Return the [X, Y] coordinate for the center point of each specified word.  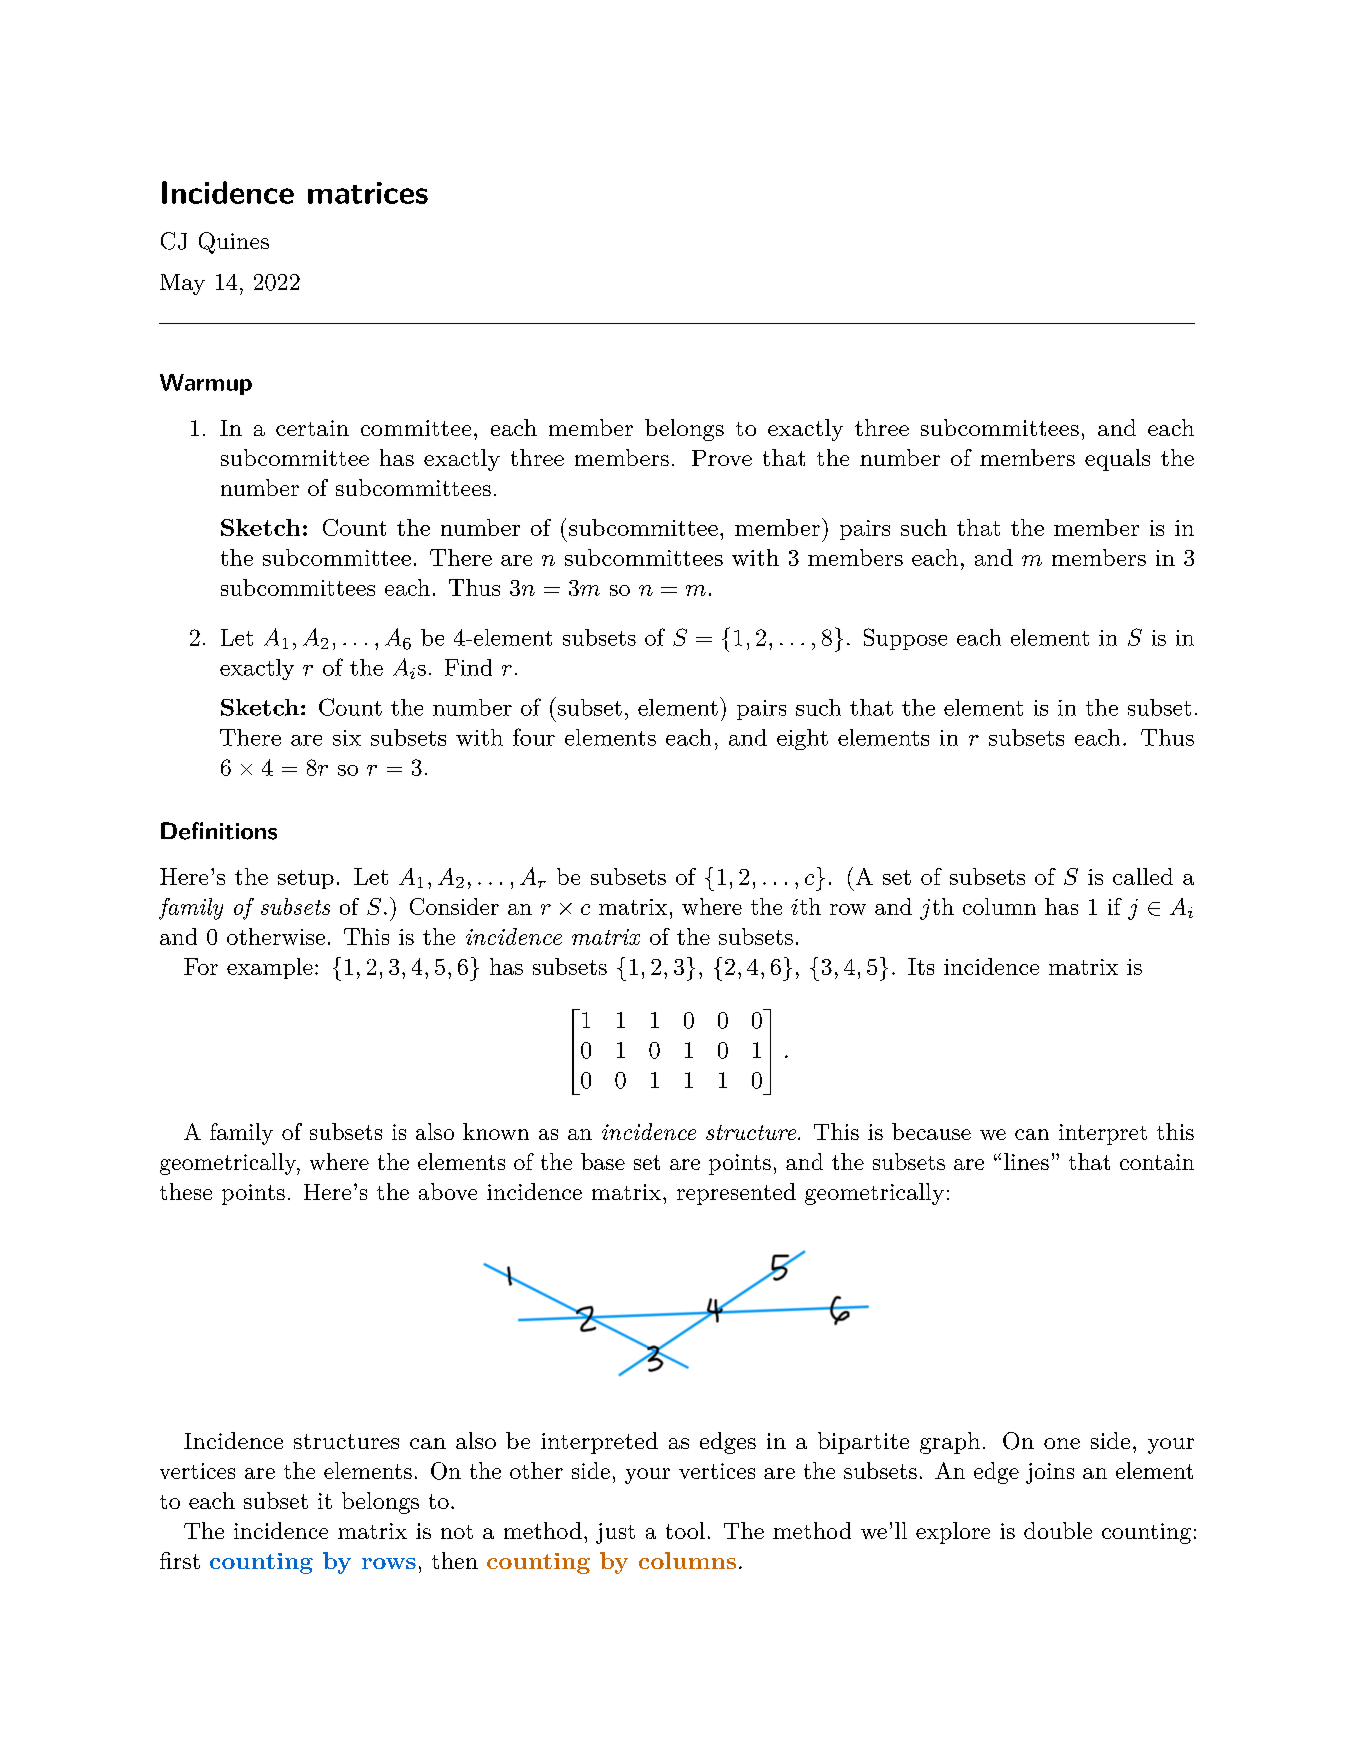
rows [389, 1563]
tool [685, 1530]
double [1058, 1530]
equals [1117, 460]
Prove [722, 458]
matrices [368, 193]
